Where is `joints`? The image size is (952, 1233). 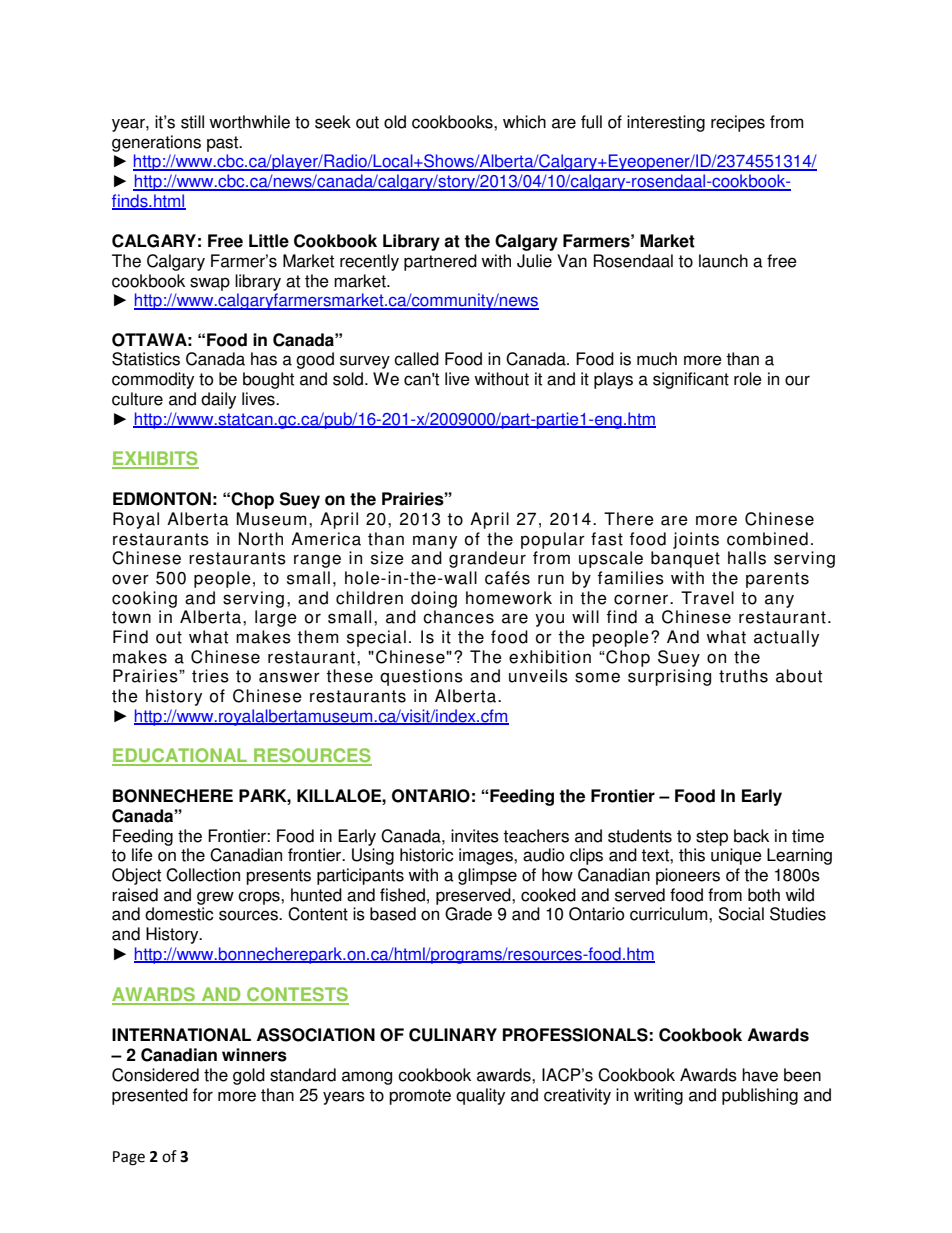
joints is located at coordinates (696, 540).
